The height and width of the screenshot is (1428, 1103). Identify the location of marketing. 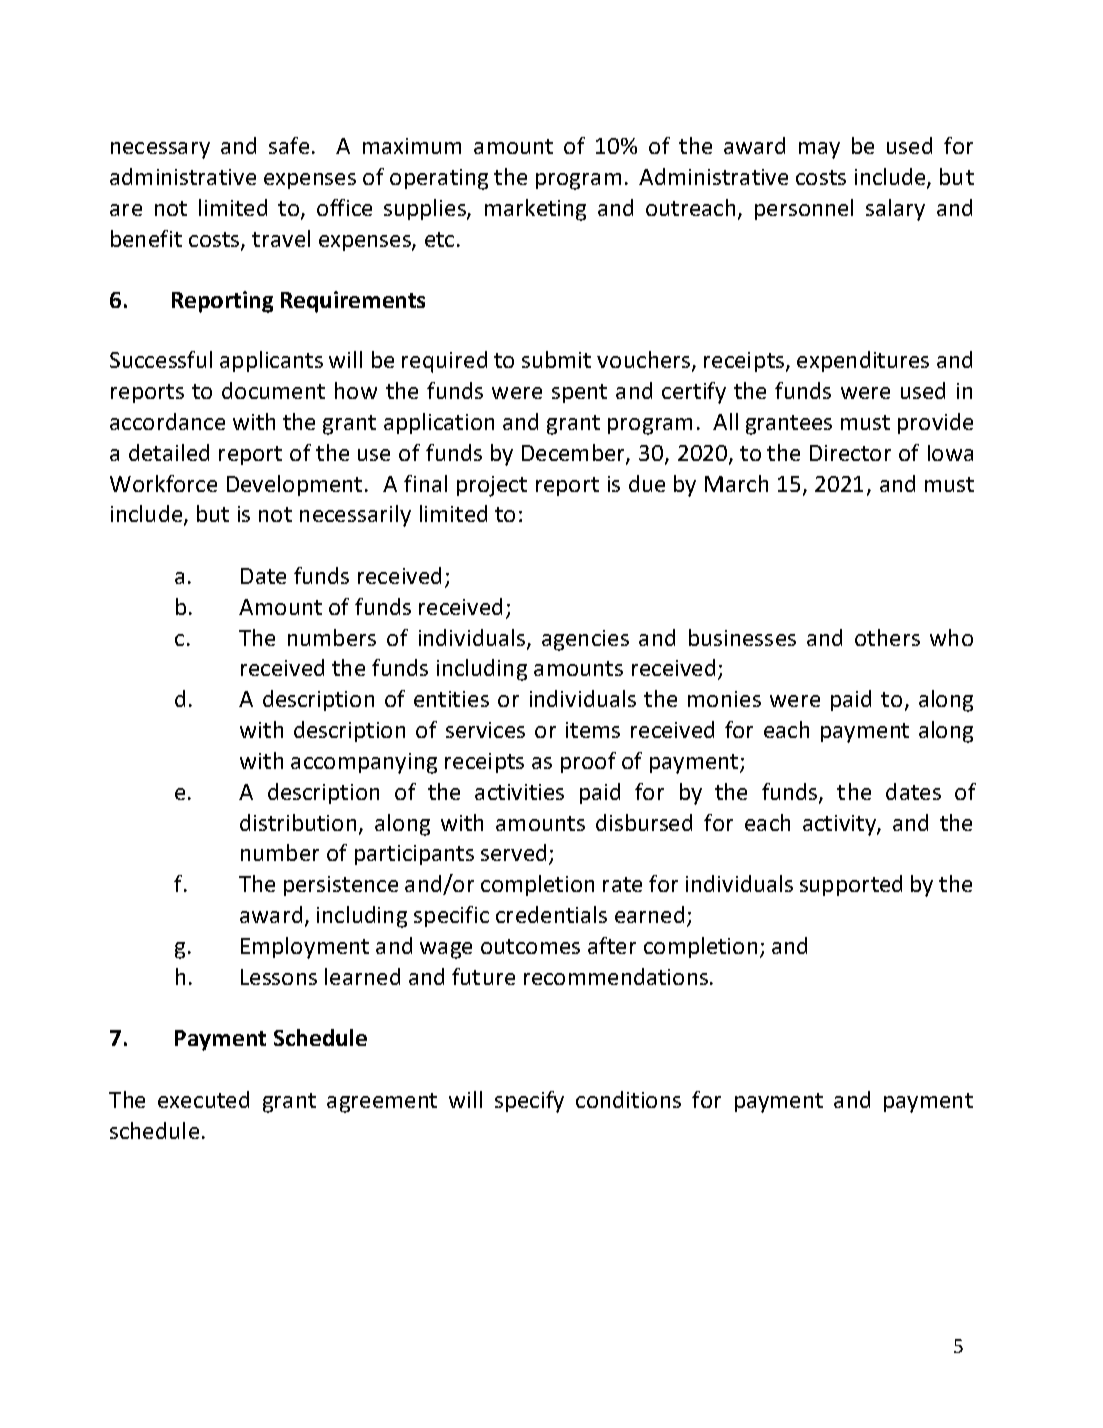
(535, 210).
